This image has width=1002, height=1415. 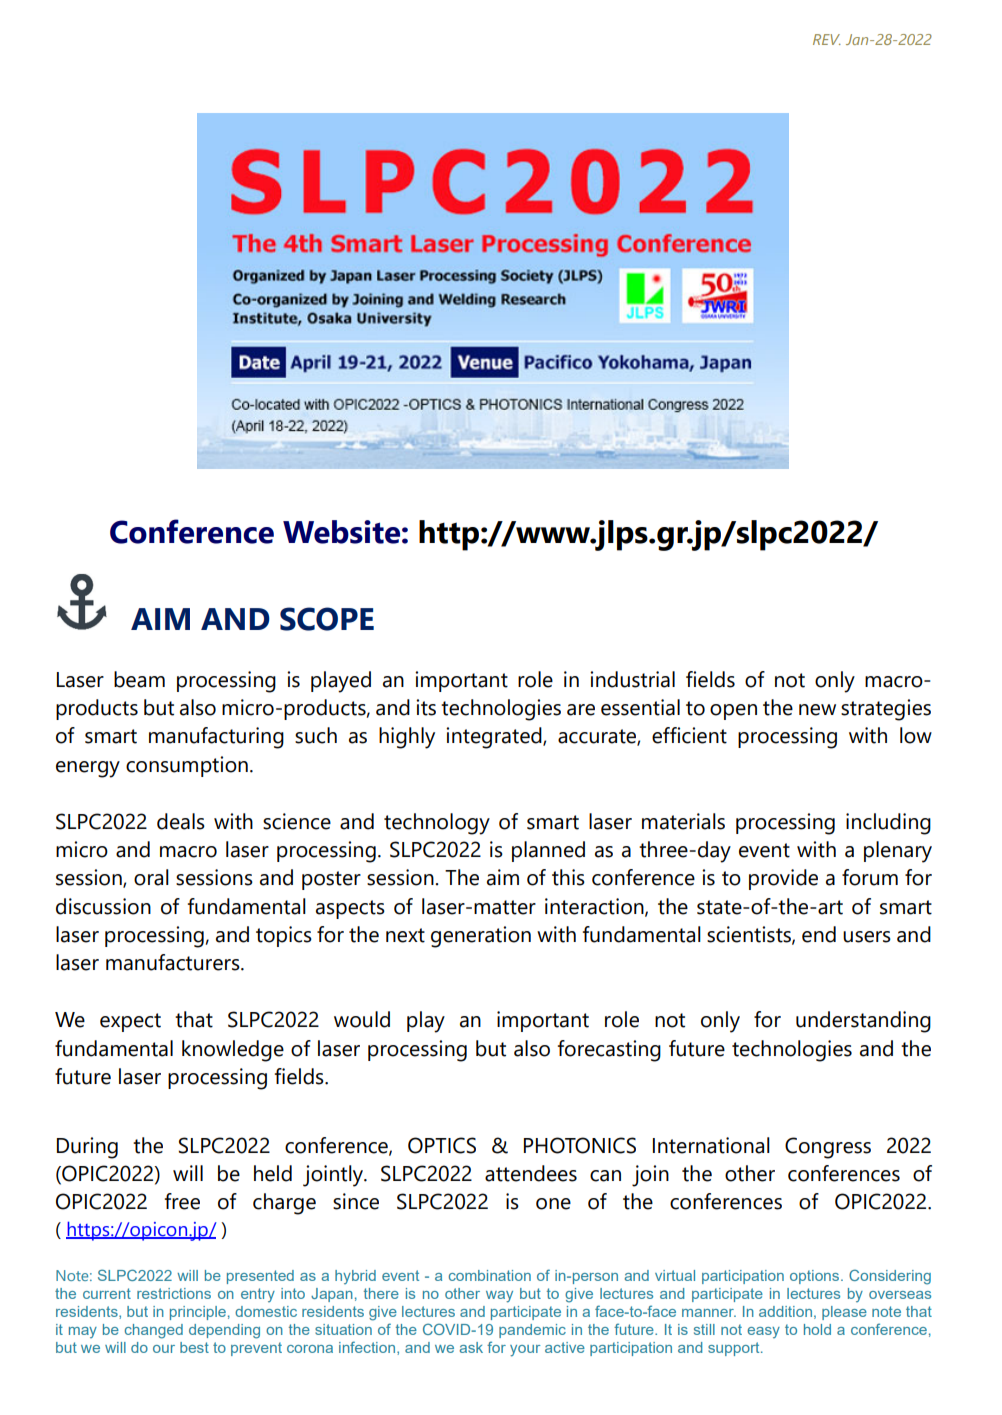 I want to click on manufacturers, so click(x=174, y=962).
